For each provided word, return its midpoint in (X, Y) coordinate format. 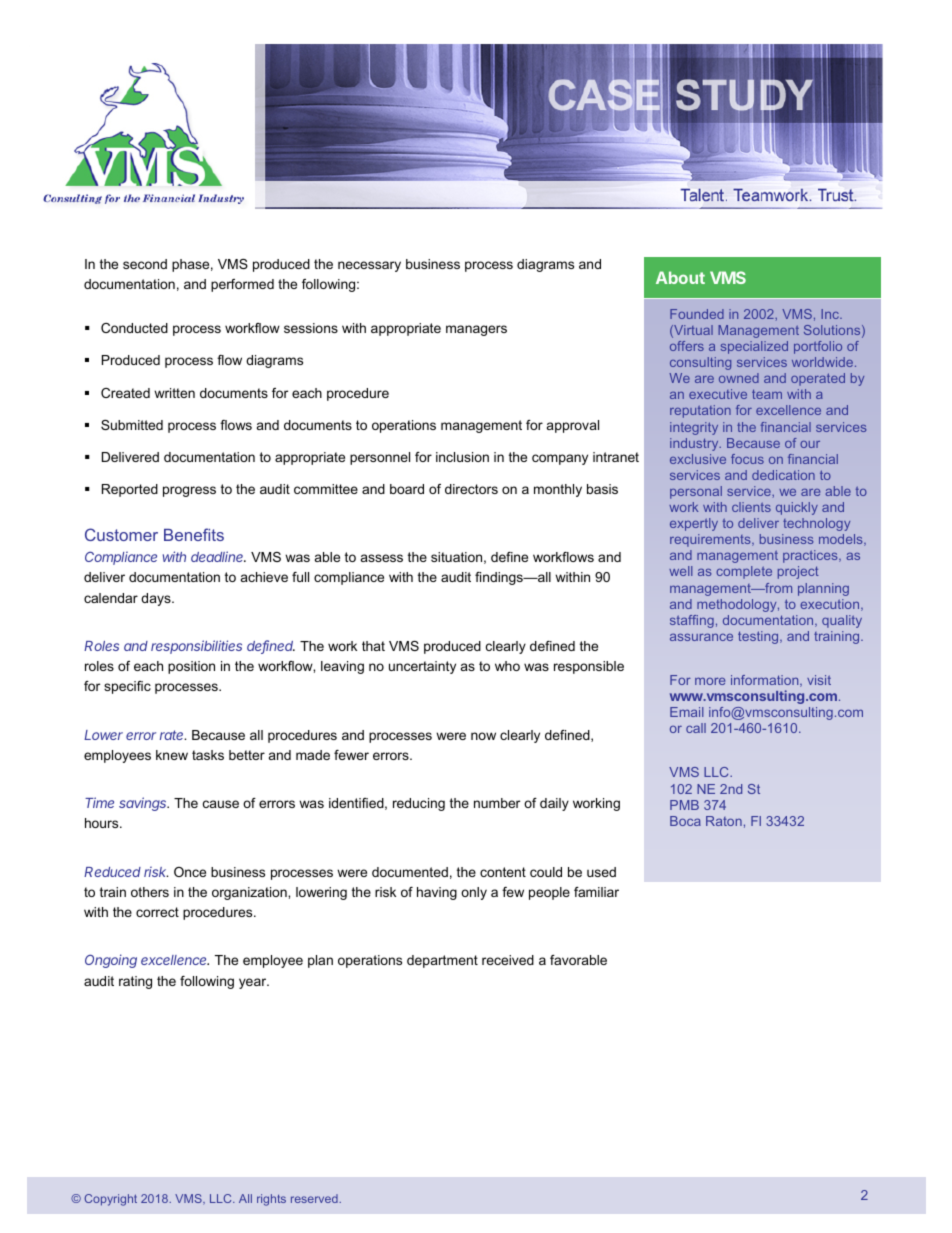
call (696, 728)
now (483, 736)
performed (242, 285)
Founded (697, 314)
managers (476, 330)
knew (172, 755)
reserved (315, 1198)
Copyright (110, 1200)
